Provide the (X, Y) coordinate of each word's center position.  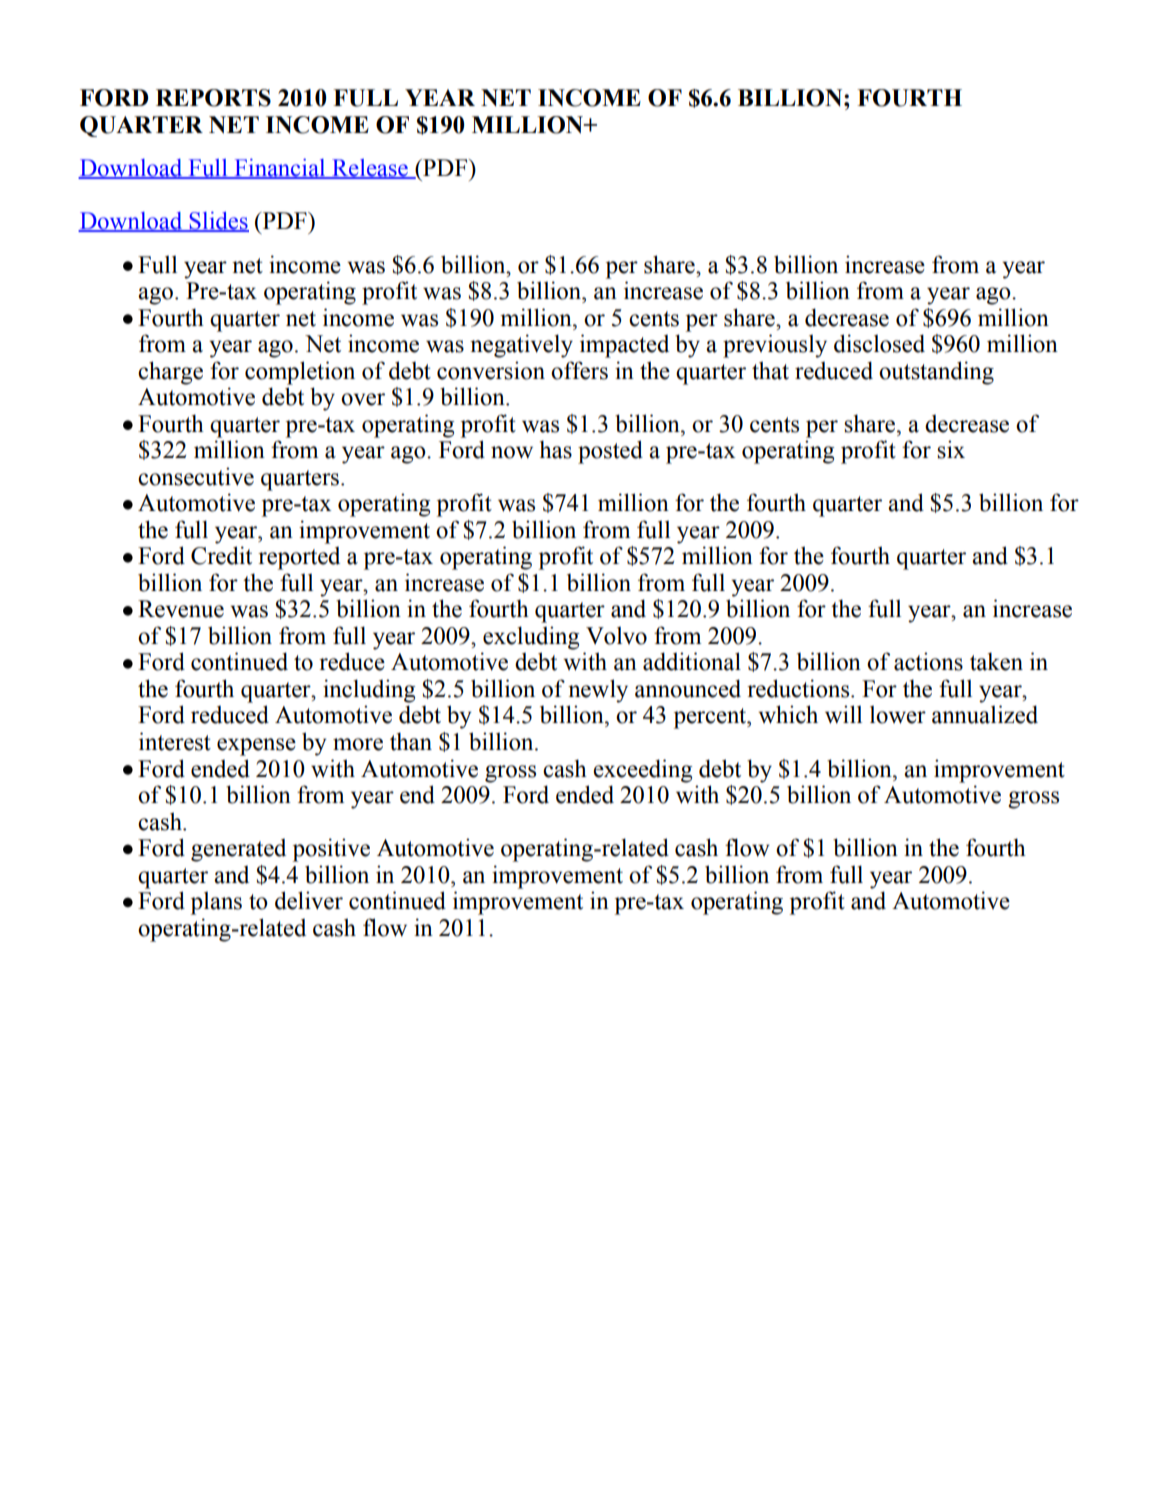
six (951, 449)
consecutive (196, 476)
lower (898, 714)
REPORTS (213, 98)
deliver (309, 900)
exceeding (642, 771)
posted (610, 452)
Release (370, 169)
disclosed (879, 343)
